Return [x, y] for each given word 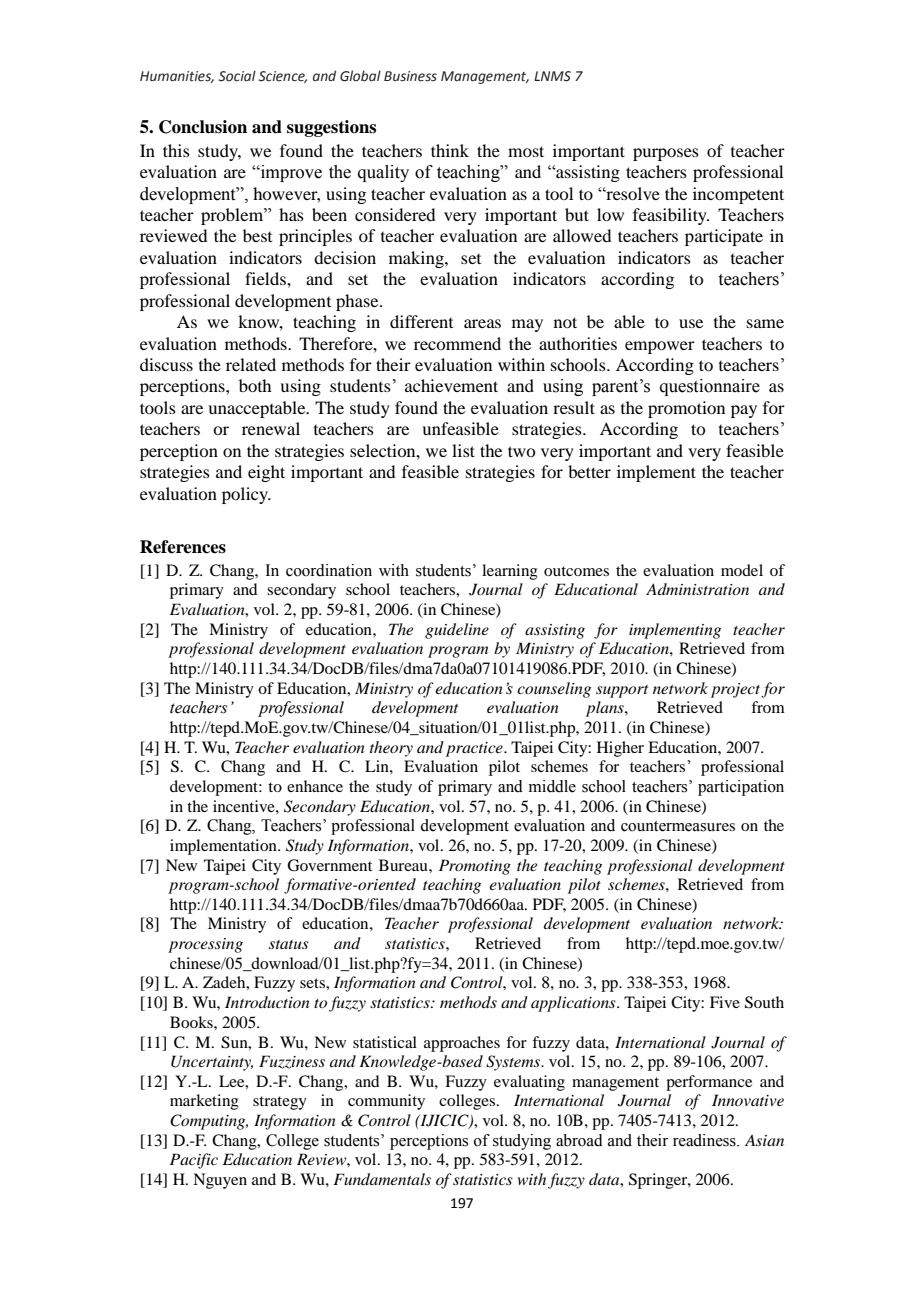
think [450, 150]
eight [266, 473]
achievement [451, 385]
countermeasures [678, 826]
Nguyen [220, 1181]
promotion [686, 409]
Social [237, 76]
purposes [666, 154]
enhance [315, 786]
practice [475, 749]
